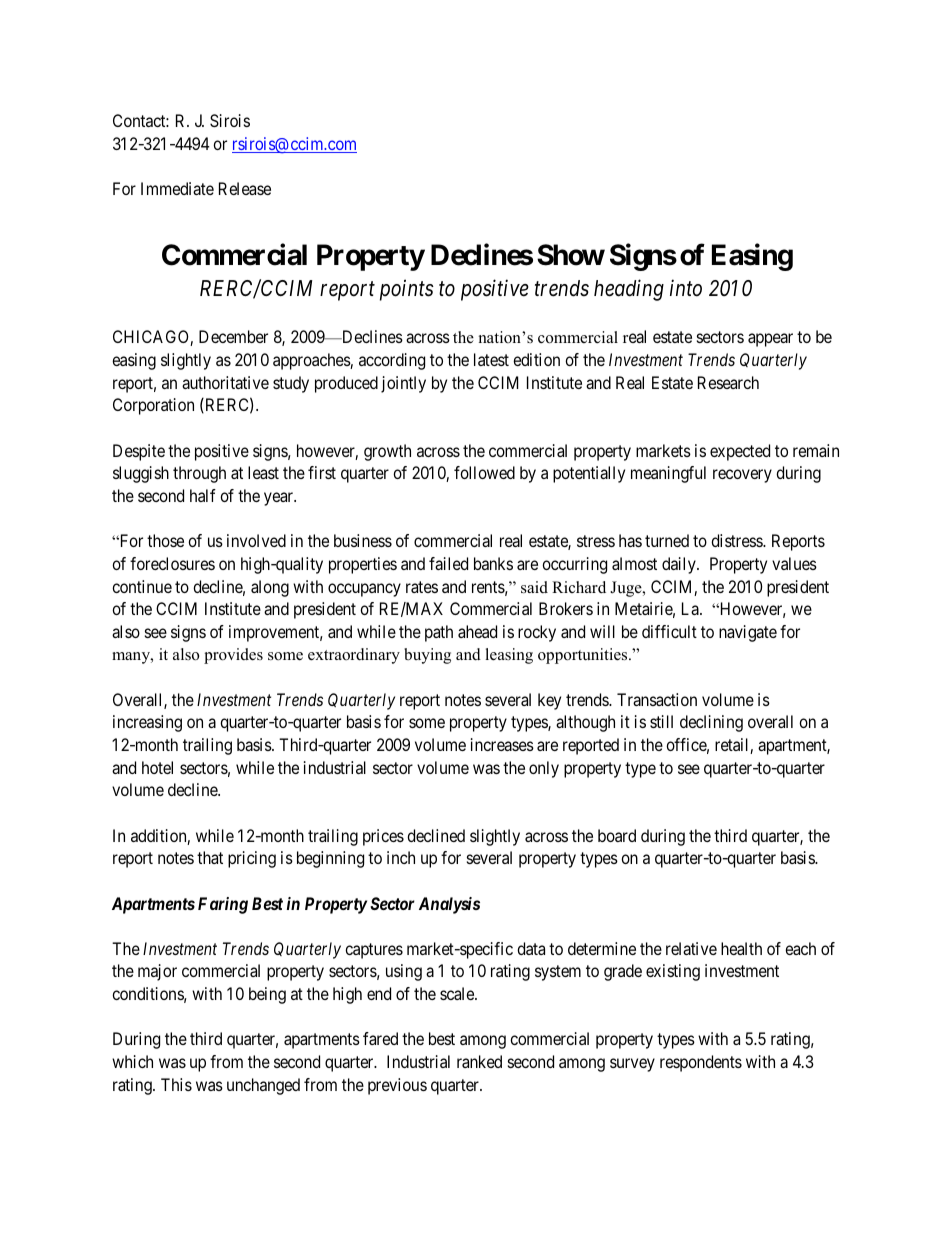 This screenshot has width=952, height=1233. I want to click on points, so click(407, 290).
